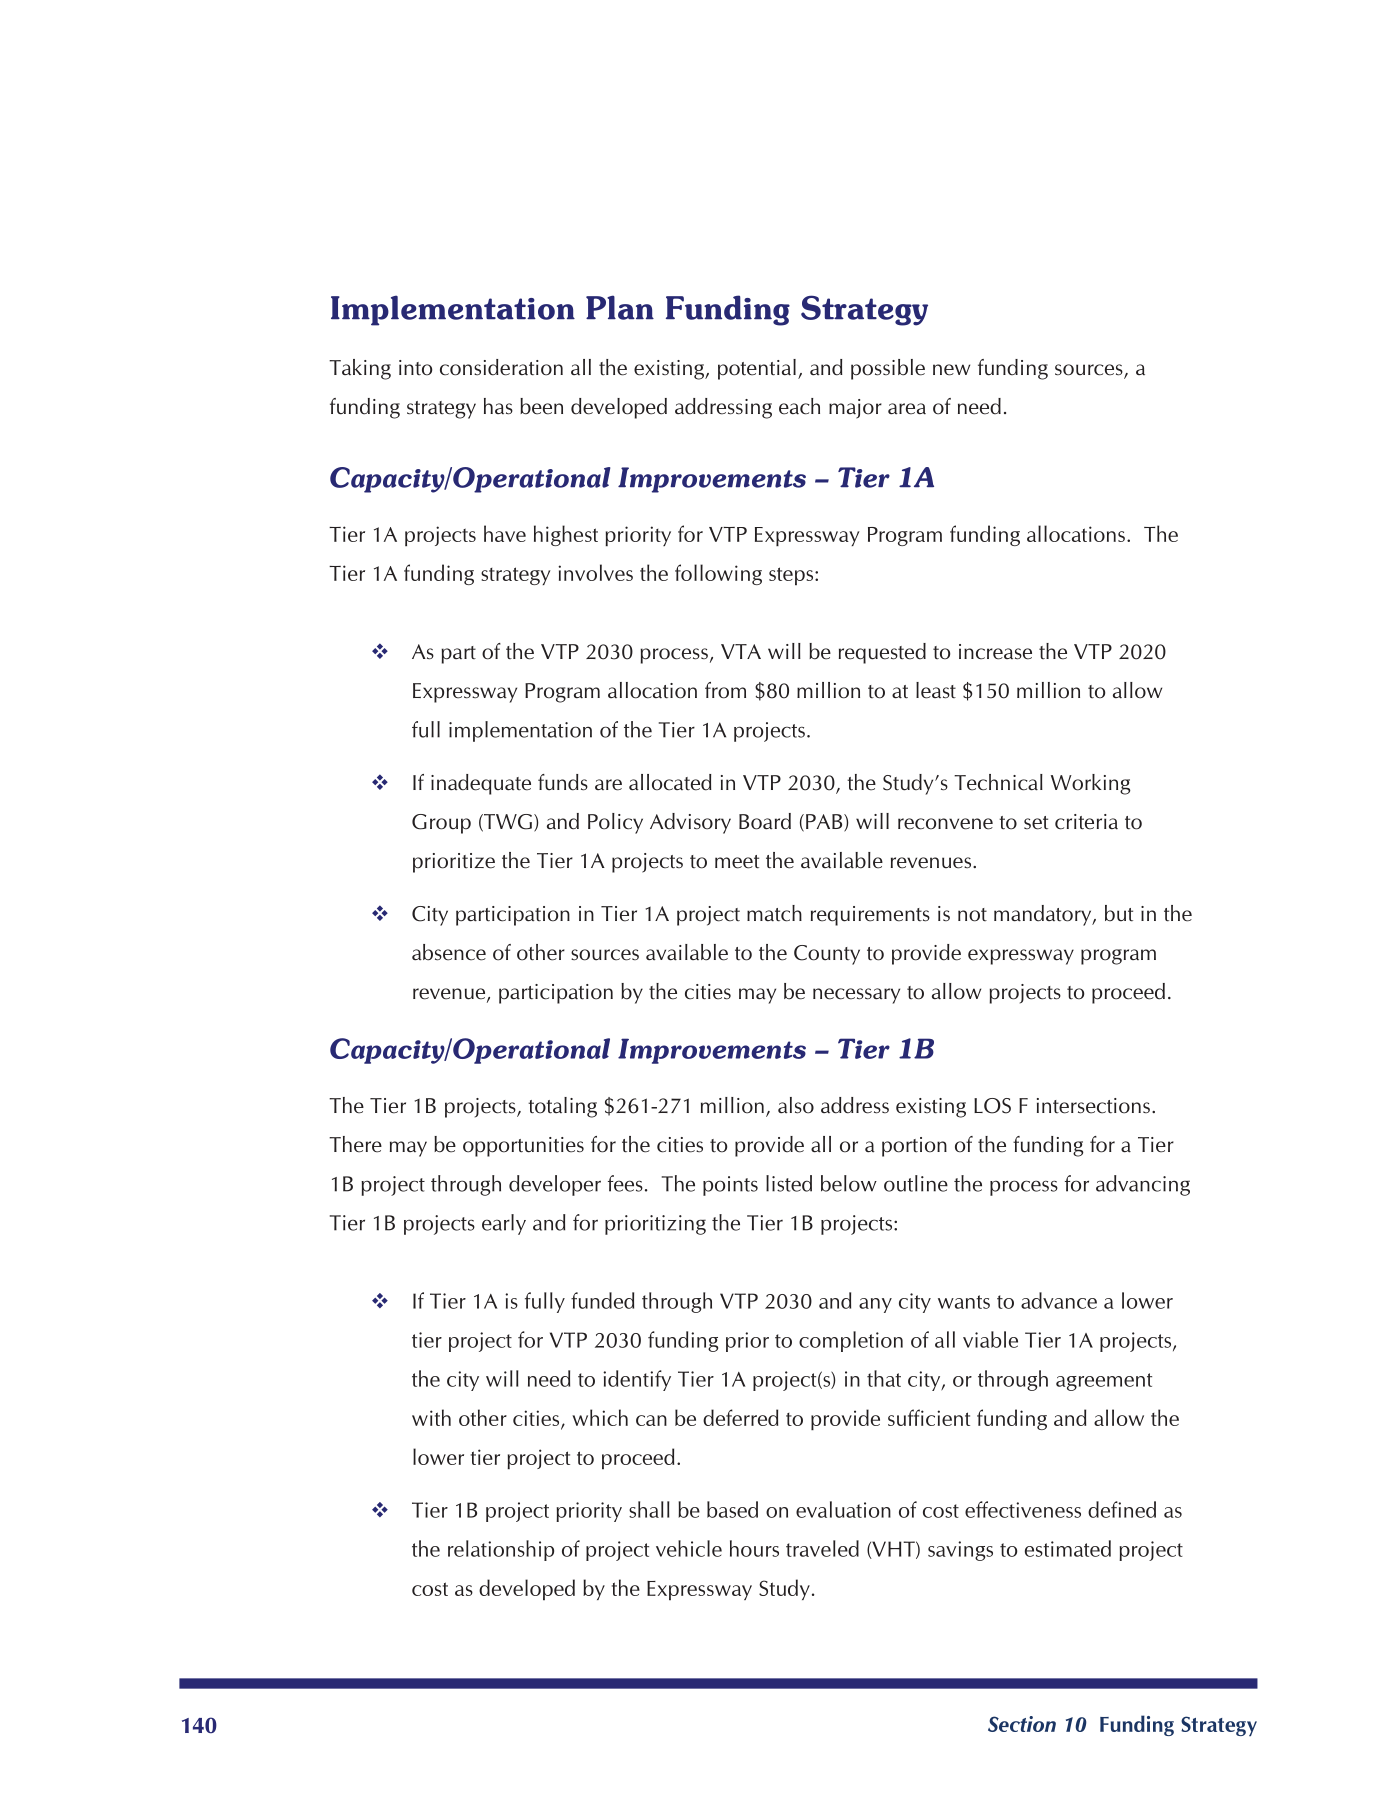 This screenshot has height=1810, width=1399. What do you see at coordinates (523, 1147) in the screenshot?
I see `opportunities` at bounding box center [523, 1147].
